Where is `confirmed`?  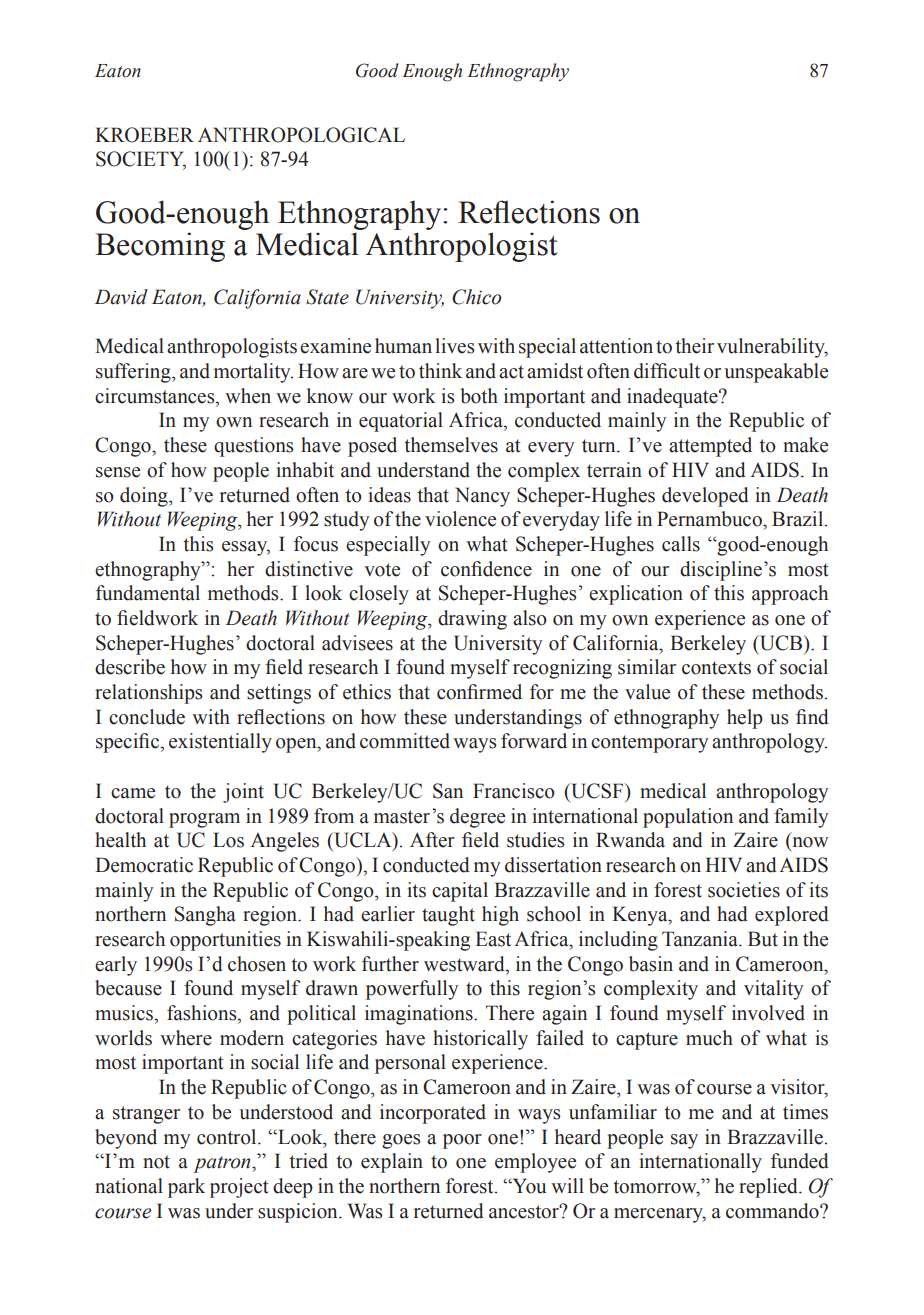
confirmed is located at coordinates (479, 692).
